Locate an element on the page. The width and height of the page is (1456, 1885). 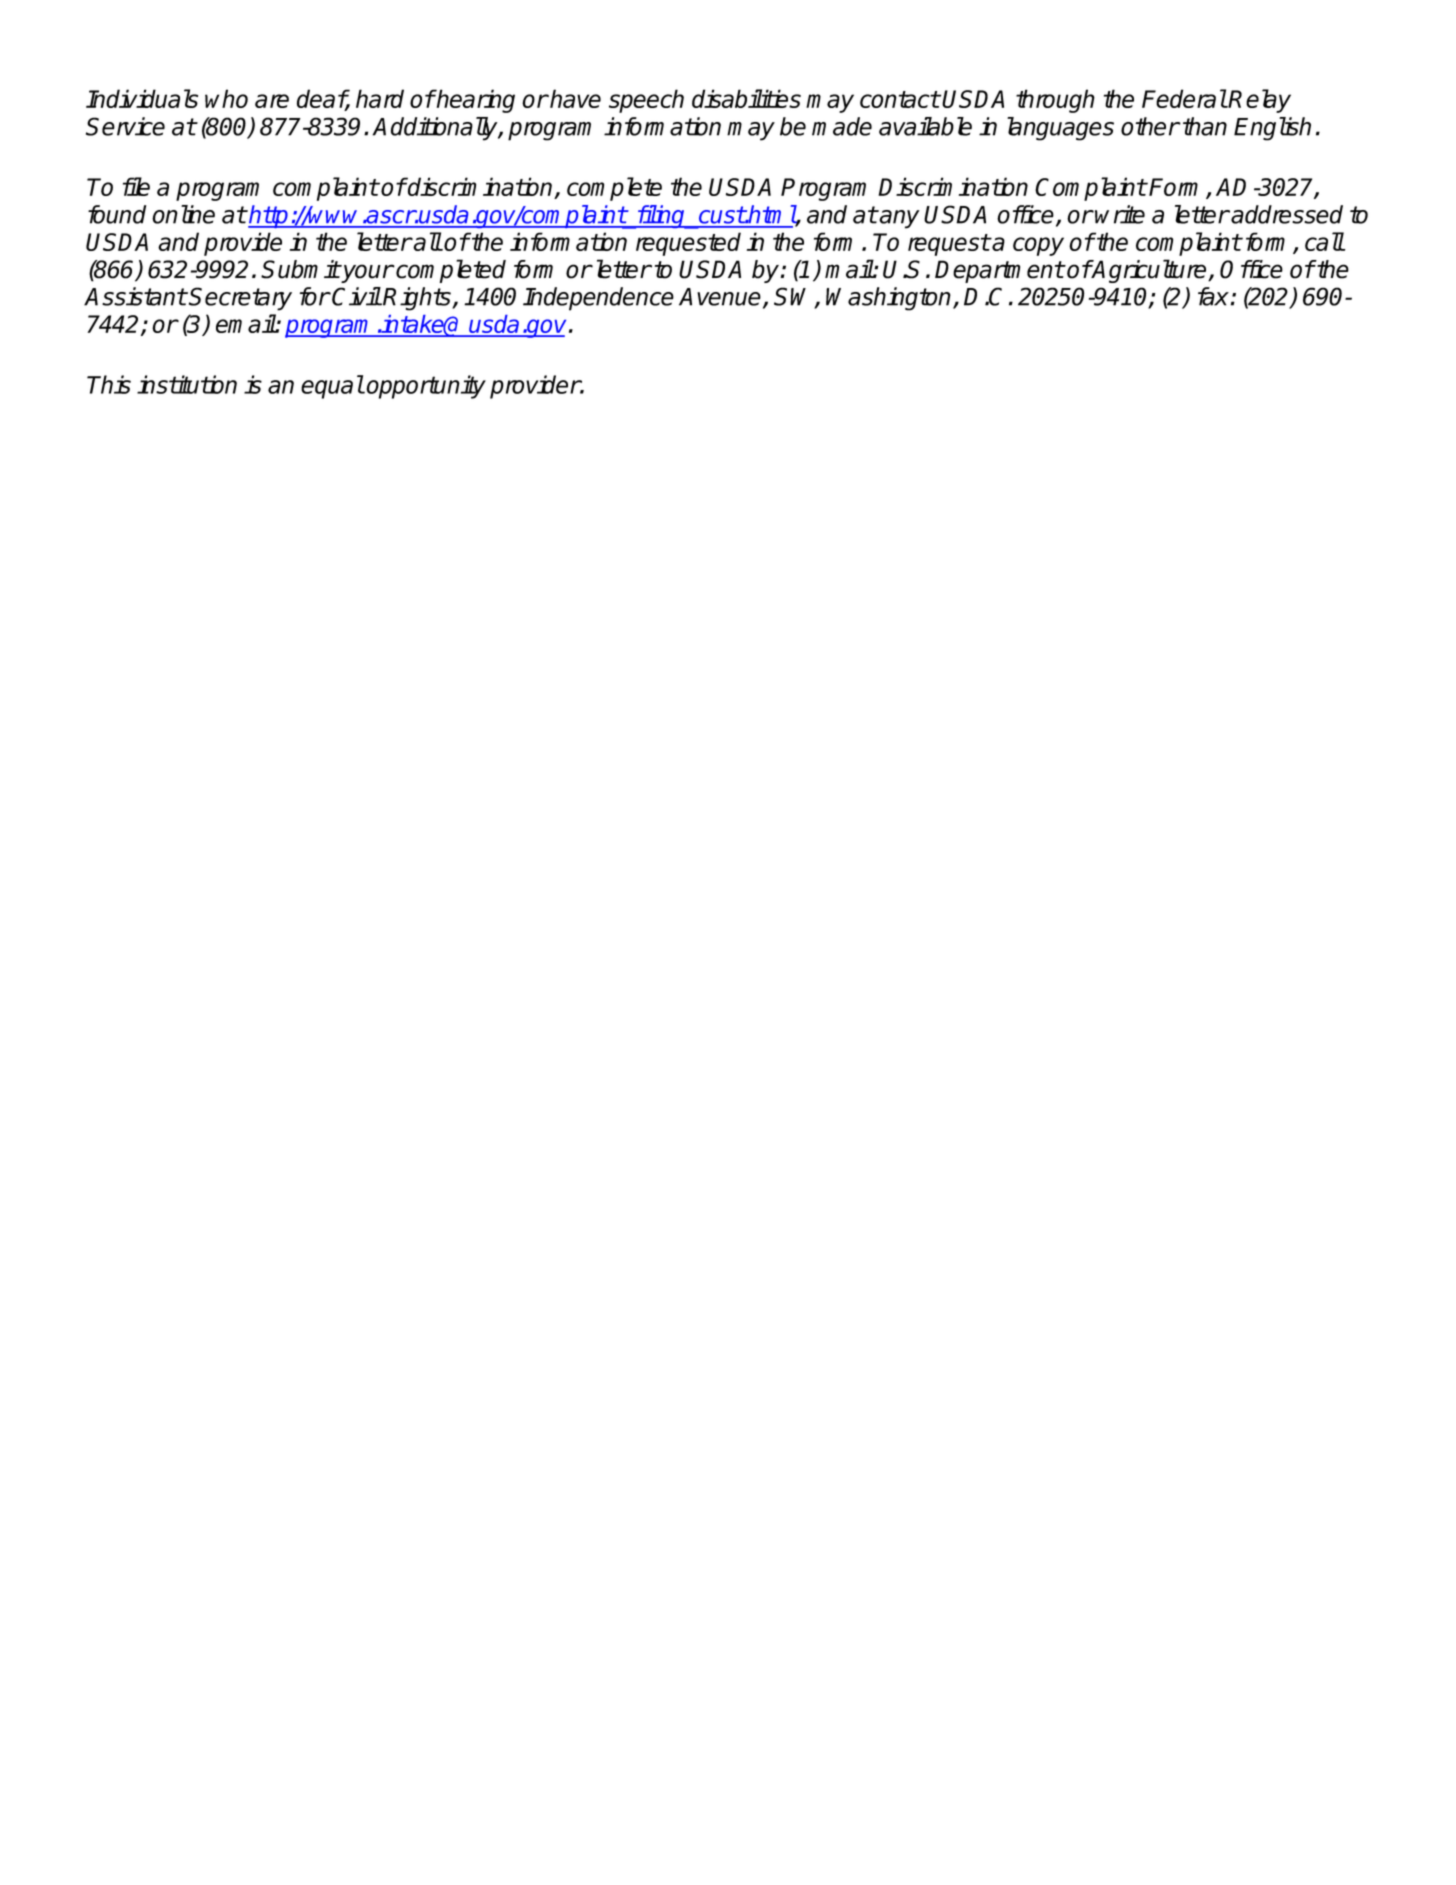
are is located at coordinates (272, 101).
